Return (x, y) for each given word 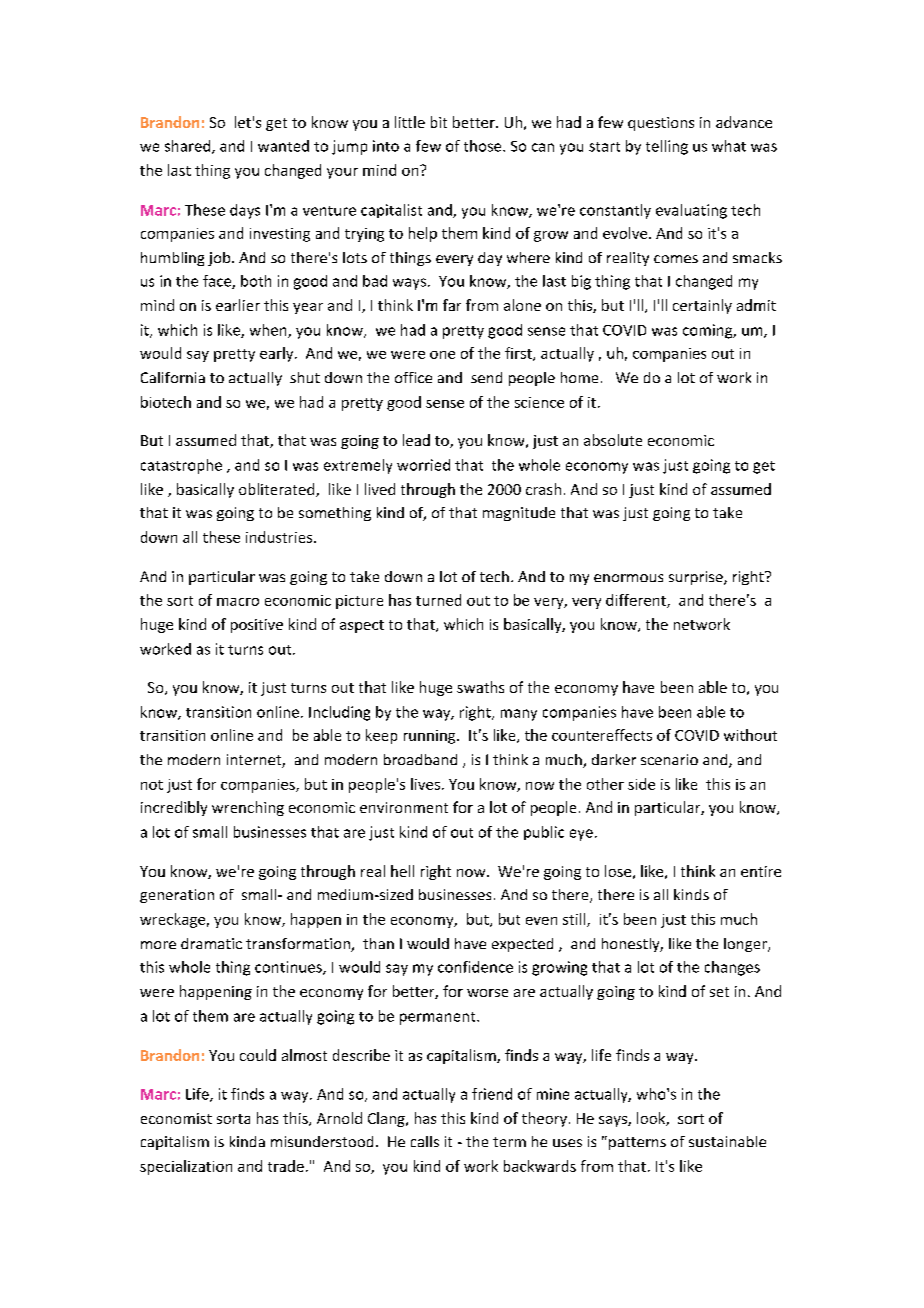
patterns (637, 1143)
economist (176, 1118)
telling (667, 147)
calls (425, 1141)
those (484, 146)
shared (189, 147)
